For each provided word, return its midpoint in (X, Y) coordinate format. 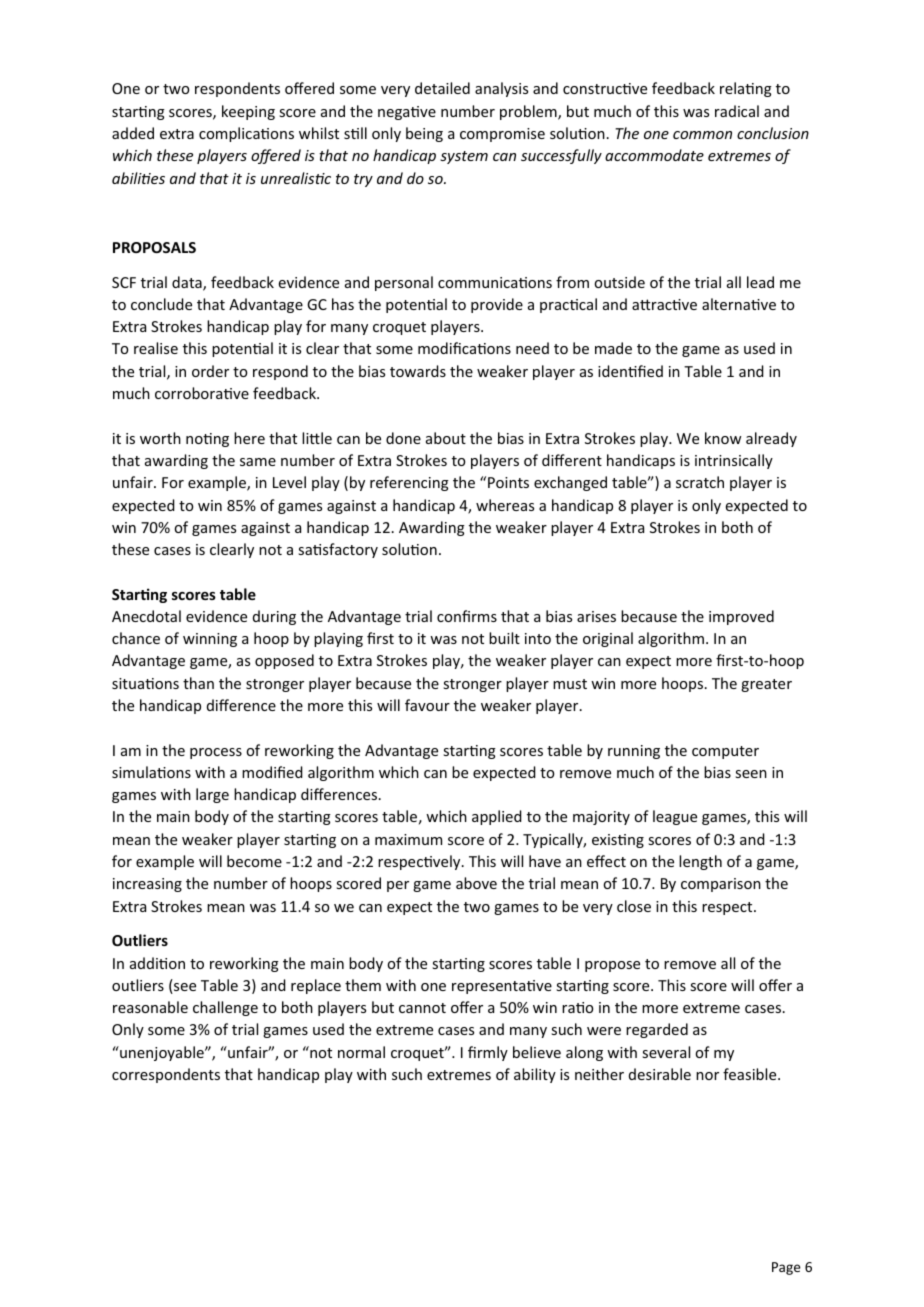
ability (535, 1075)
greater (766, 685)
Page (786, 1268)
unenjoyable (162, 1053)
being (424, 134)
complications (246, 134)
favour (427, 705)
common (702, 135)
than (198, 683)
